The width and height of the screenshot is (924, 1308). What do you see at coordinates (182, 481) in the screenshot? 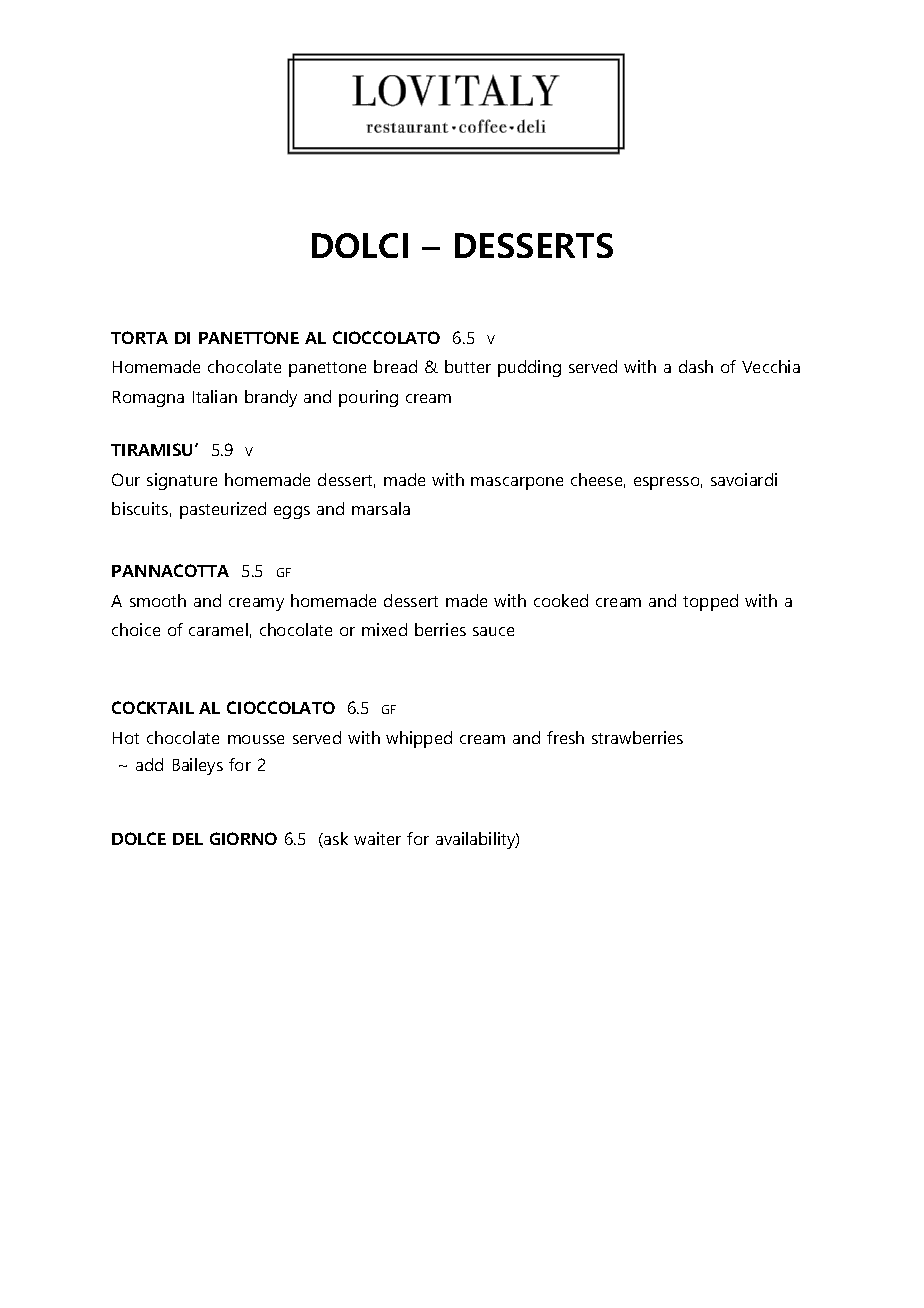
I see `signature` at bounding box center [182, 481].
